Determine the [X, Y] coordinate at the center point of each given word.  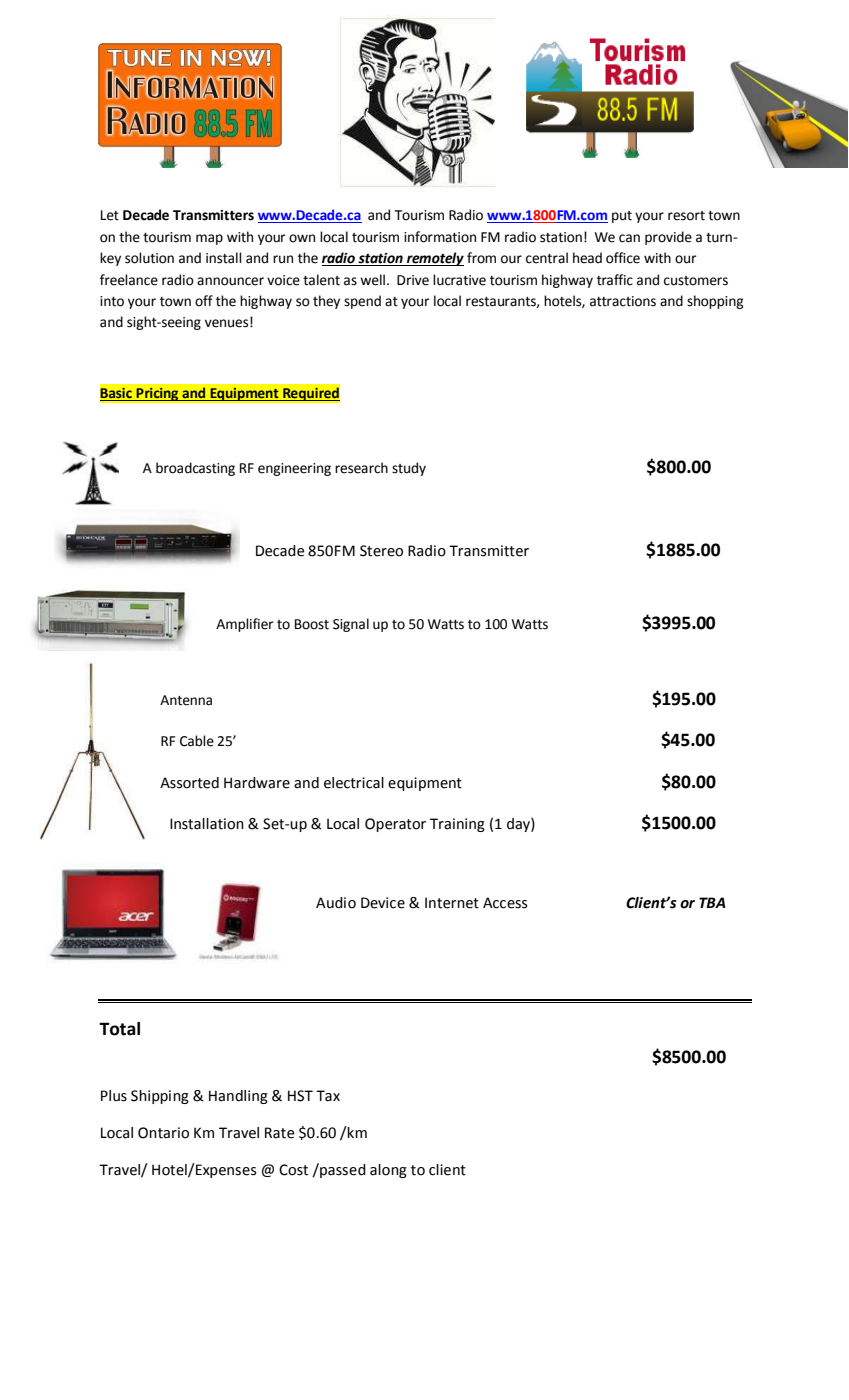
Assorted [189, 783]
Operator [395, 825]
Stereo [381, 551]
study [409, 469]
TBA [712, 902]
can [629, 238]
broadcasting [195, 469]
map [209, 239]
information [440, 237]
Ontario [163, 1133]
